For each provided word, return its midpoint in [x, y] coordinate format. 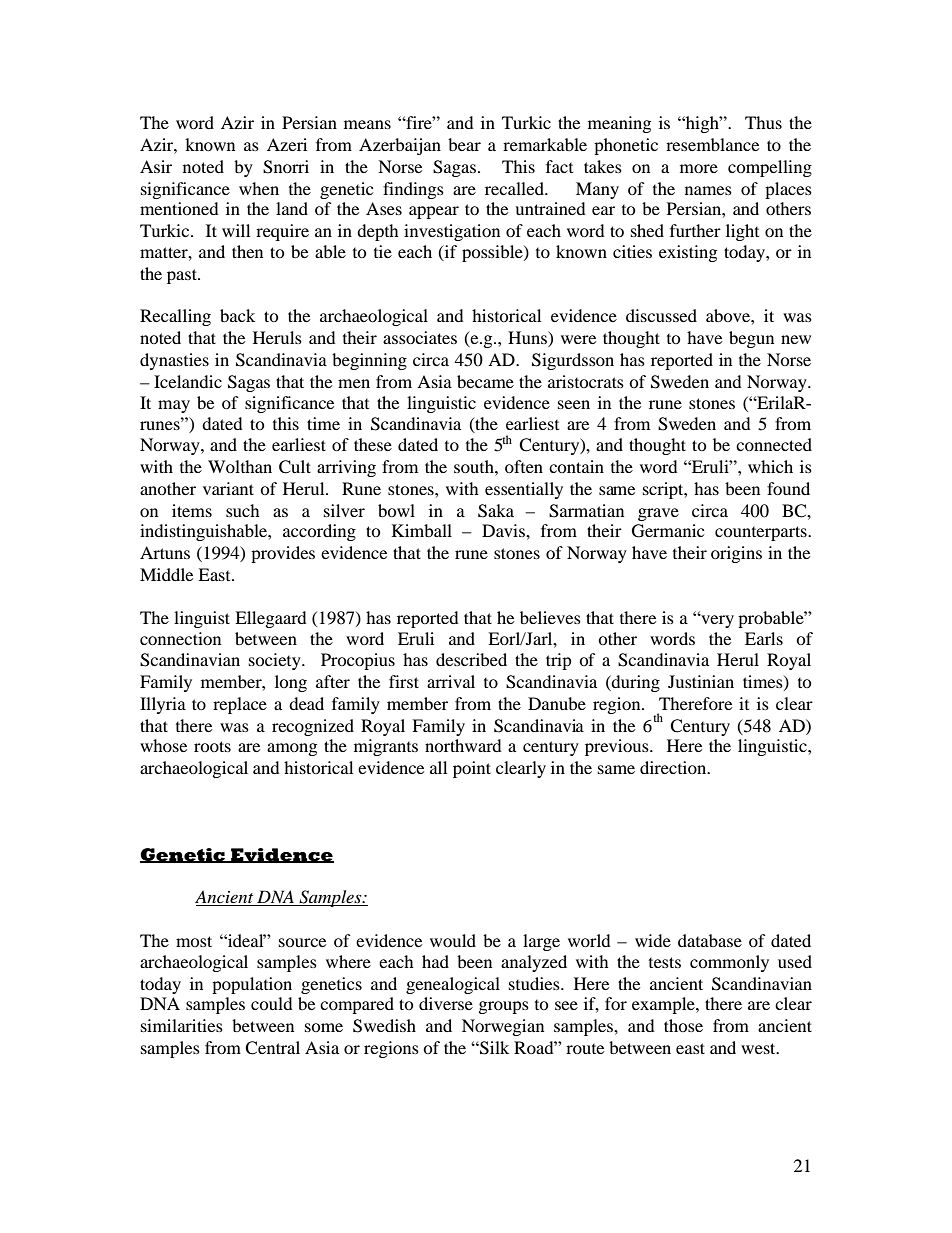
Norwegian [503, 1027]
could [272, 1003]
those [683, 1025]
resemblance [712, 144]
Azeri [287, 144]
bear [464, 144]
